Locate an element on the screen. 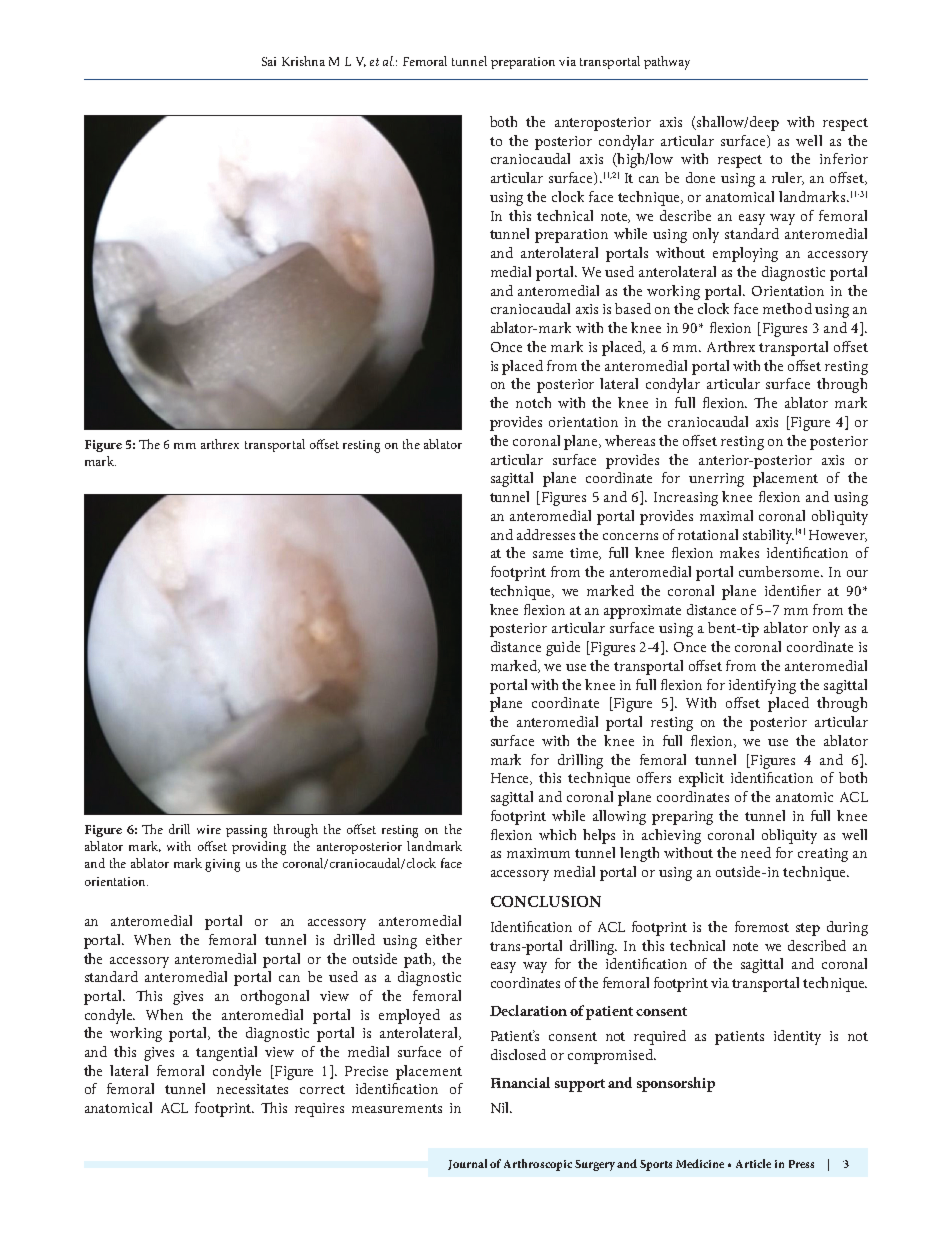 The image size is (952, 1233). Arthroscopic is located at coordinates (538, 1165).
